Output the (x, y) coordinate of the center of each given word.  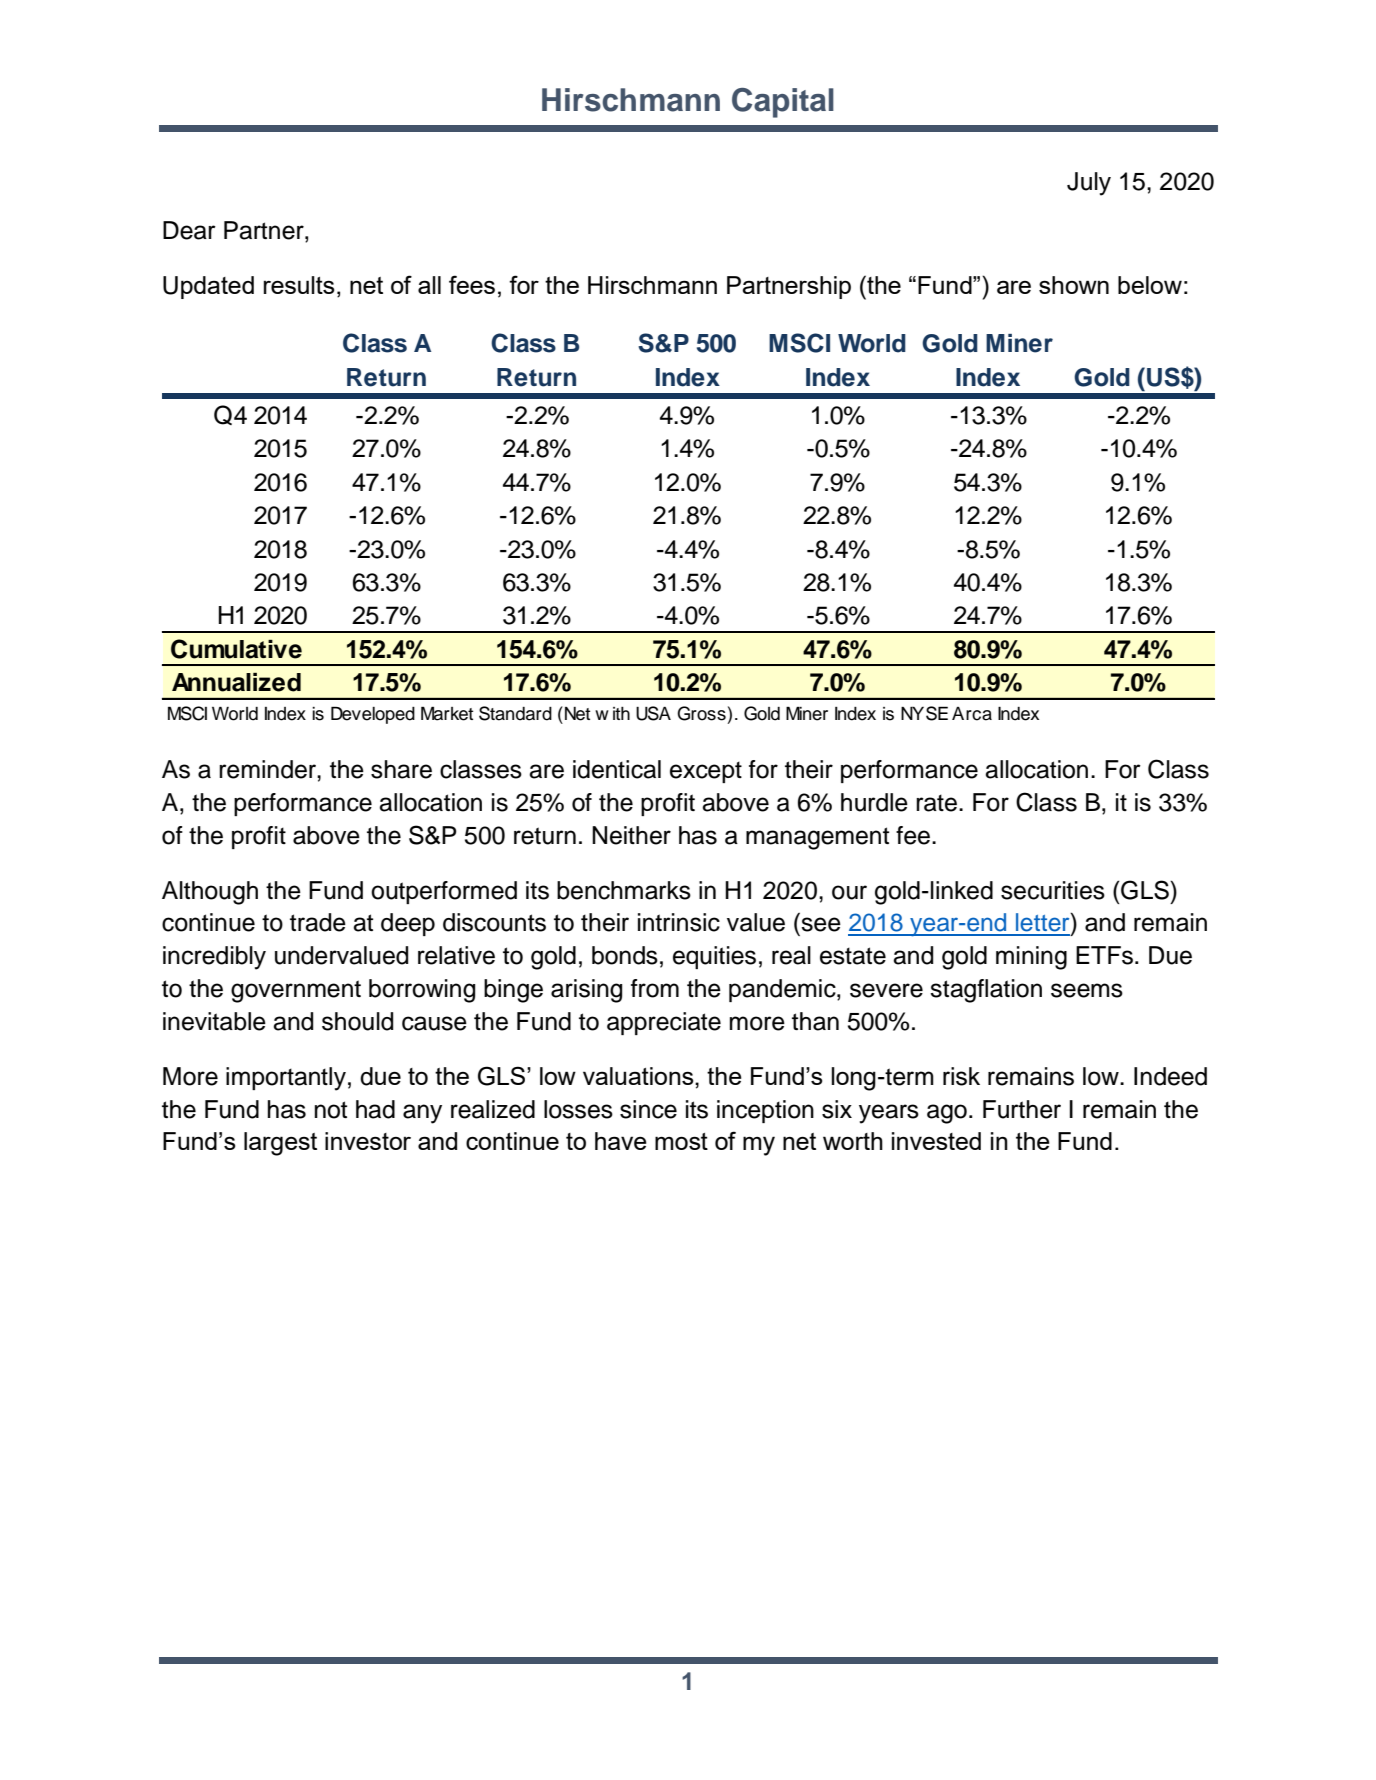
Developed (373, 715)
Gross (701, 713)
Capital (783, 103)
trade (318, 922)
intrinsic (679, 922)
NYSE (924, 713)
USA (653, 713)
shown (1074, 285)
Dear (189, 230)
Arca (972, 714)
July (1089, 184)
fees (472, 284)
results (299, 285)
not (331, 1110)
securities (1053, 890)
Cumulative (236, 649)
